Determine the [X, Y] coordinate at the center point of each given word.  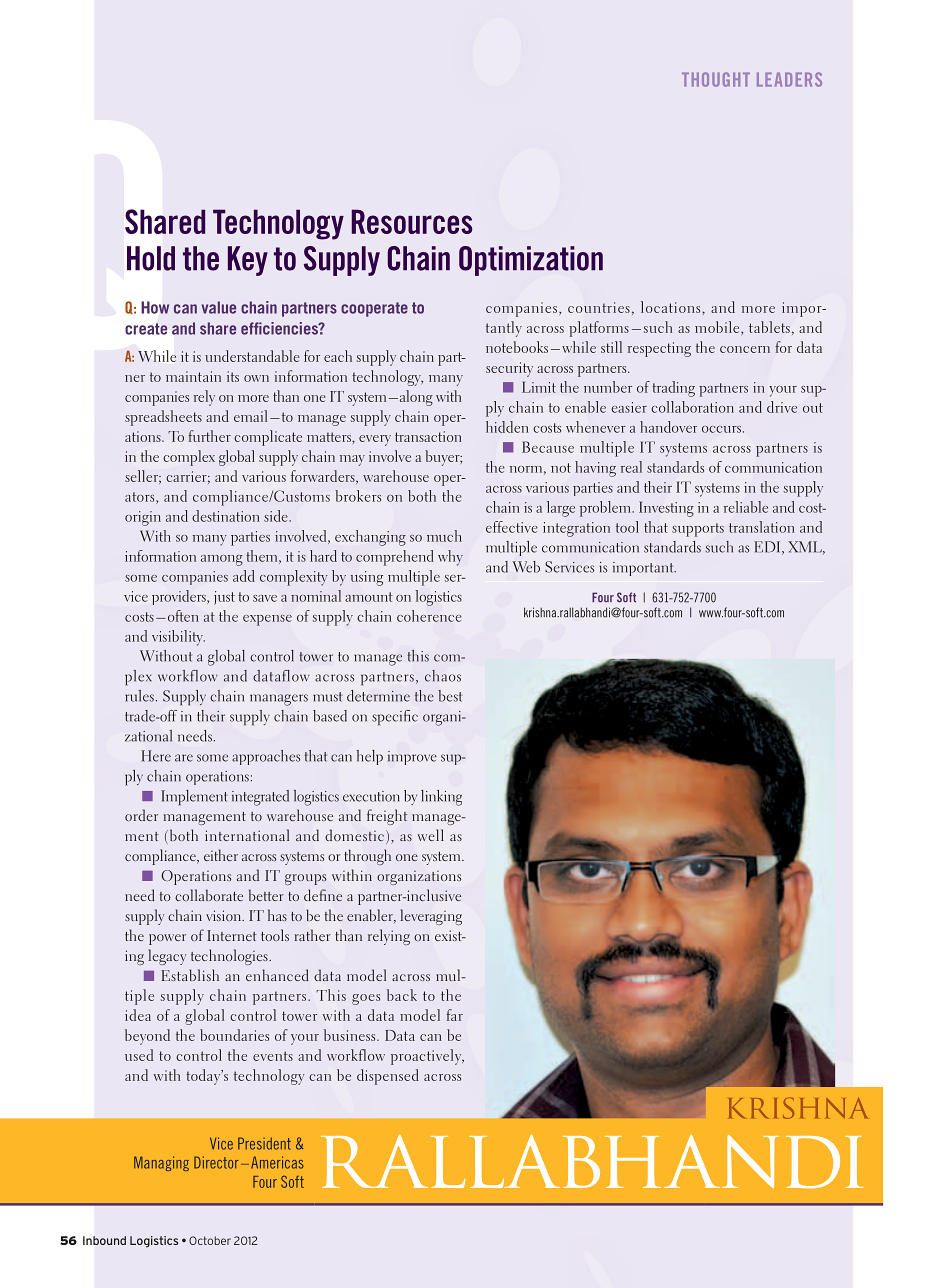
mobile [718, 328]
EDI [768, 548]
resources [412, 221]
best [450, 696]
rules [139, 696]
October [210, 1240]
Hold [151, 258]
